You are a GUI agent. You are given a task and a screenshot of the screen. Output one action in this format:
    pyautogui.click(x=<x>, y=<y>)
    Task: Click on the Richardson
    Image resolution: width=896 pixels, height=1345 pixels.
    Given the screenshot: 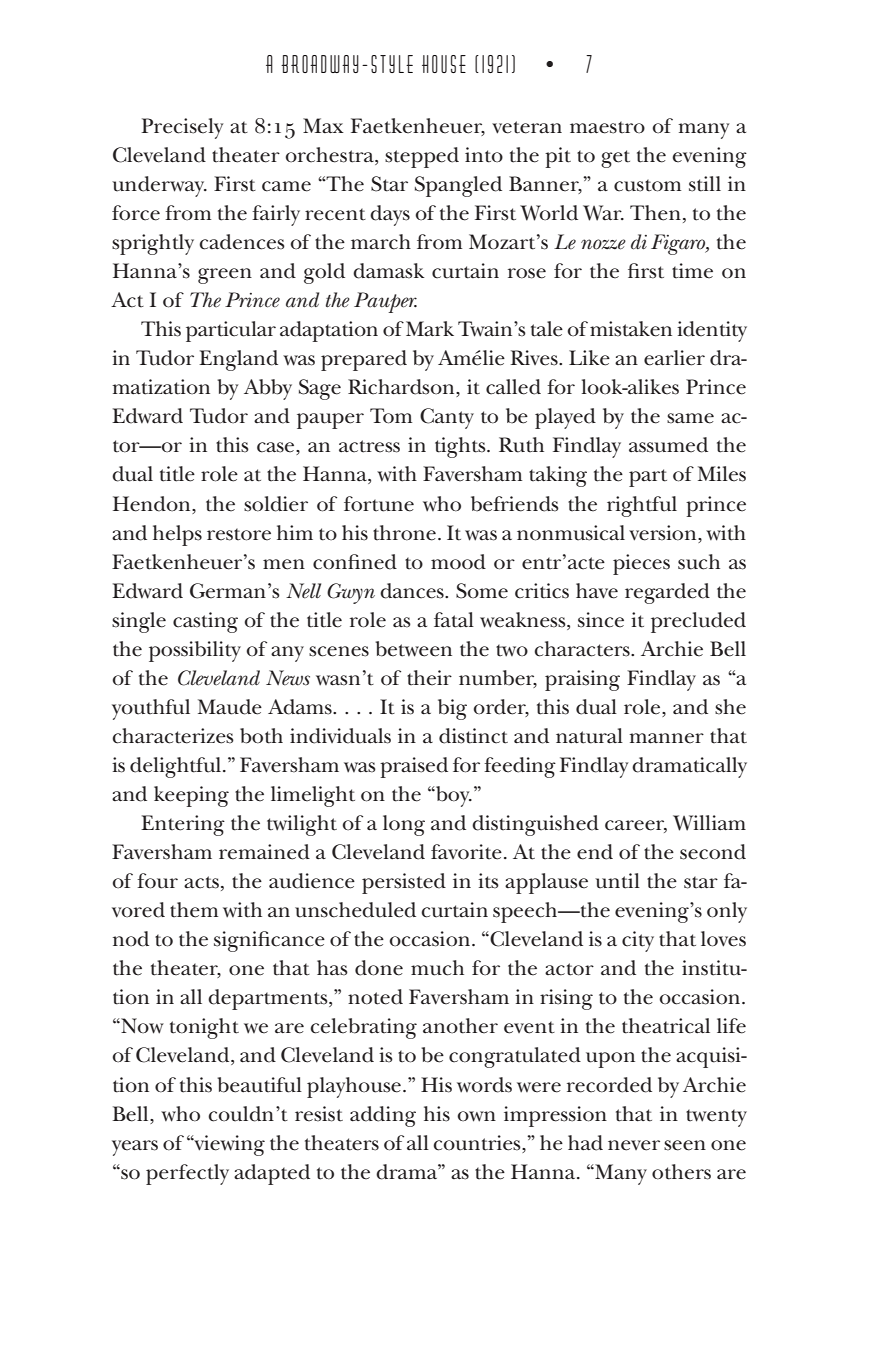 What is the action you would take?
    pyautogui.click(x=402, y=388)
